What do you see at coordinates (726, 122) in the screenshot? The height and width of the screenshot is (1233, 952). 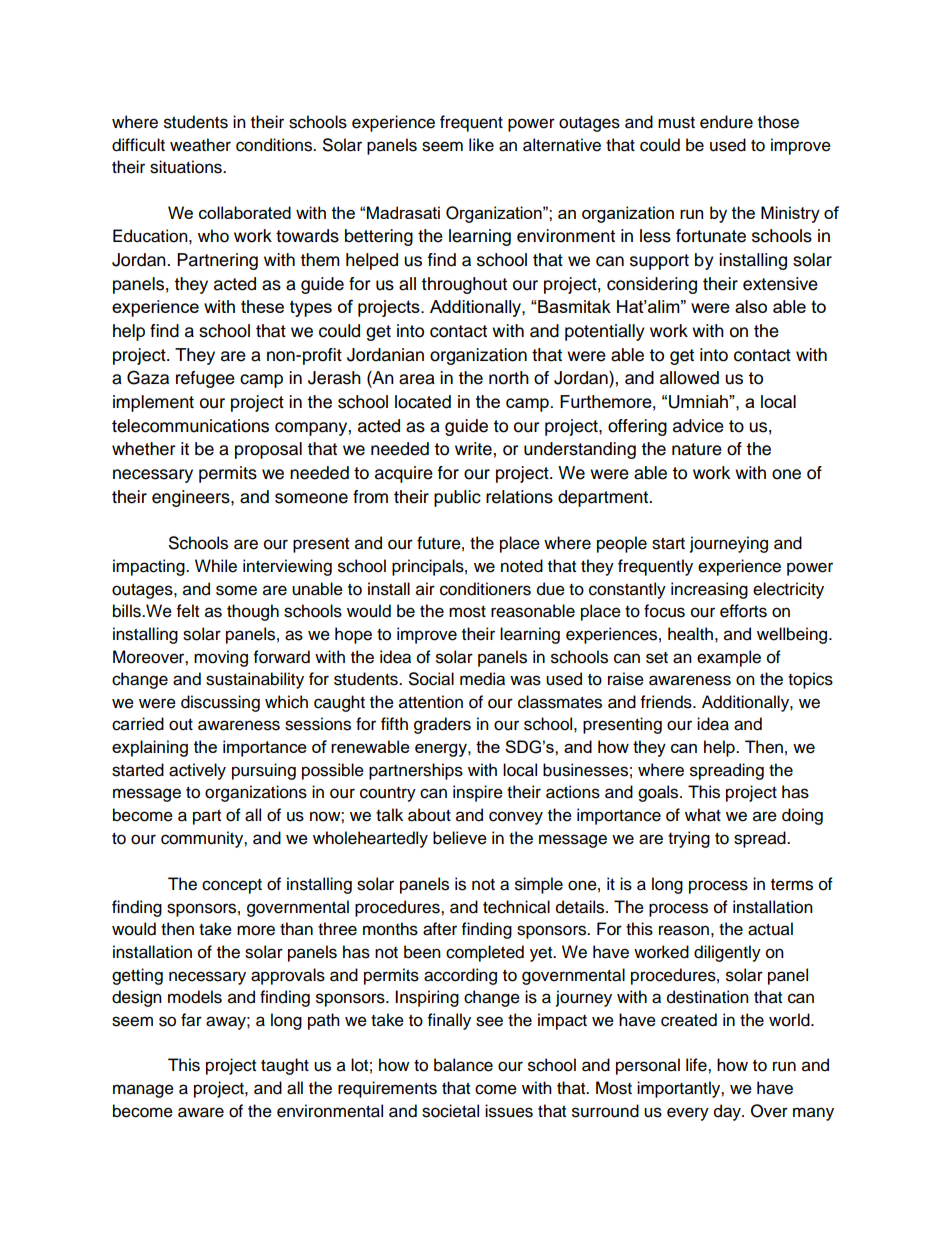 I see `endure` at bounding box center [726, 122].
